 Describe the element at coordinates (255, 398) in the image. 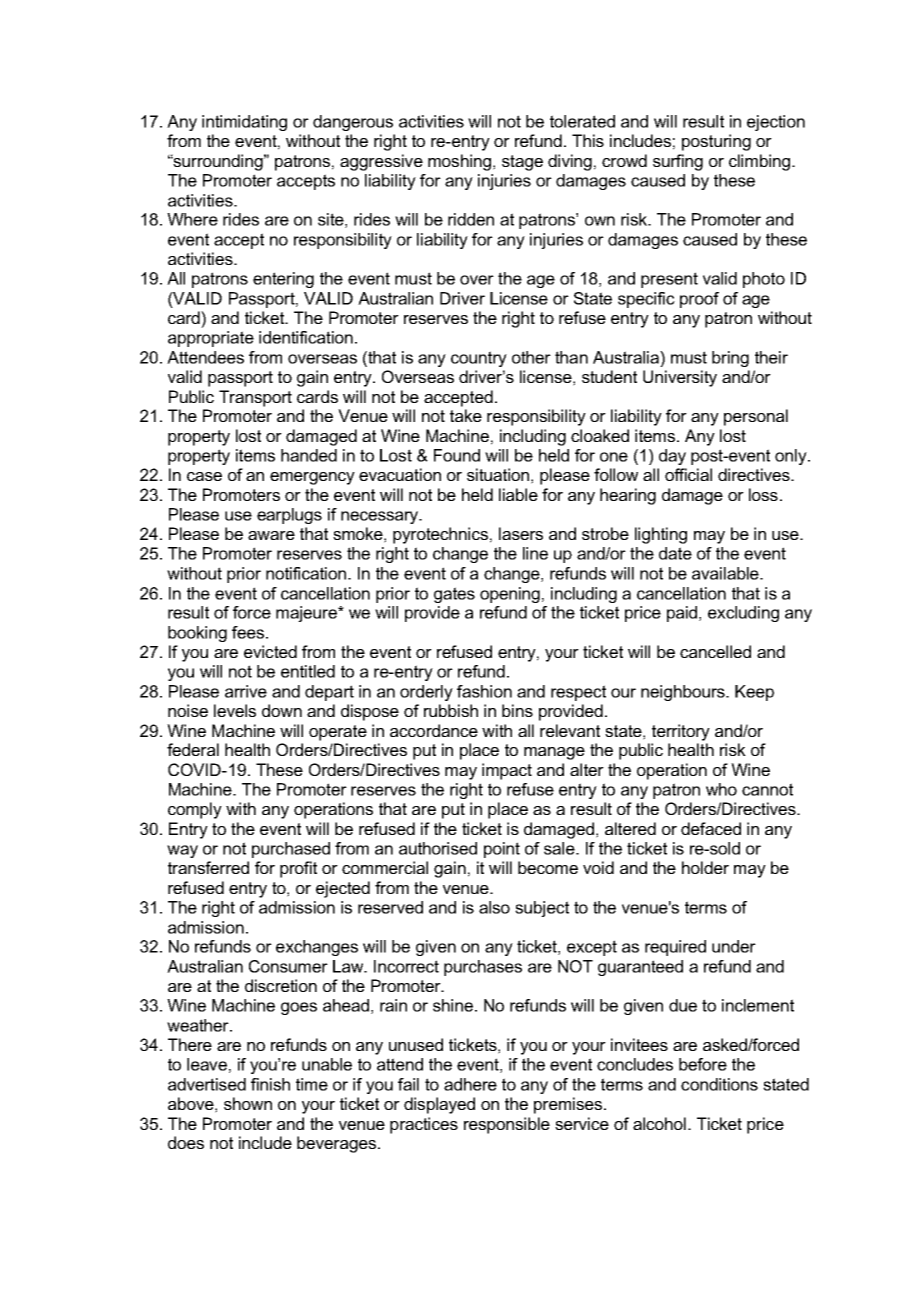

I see `Transport` at that location.
